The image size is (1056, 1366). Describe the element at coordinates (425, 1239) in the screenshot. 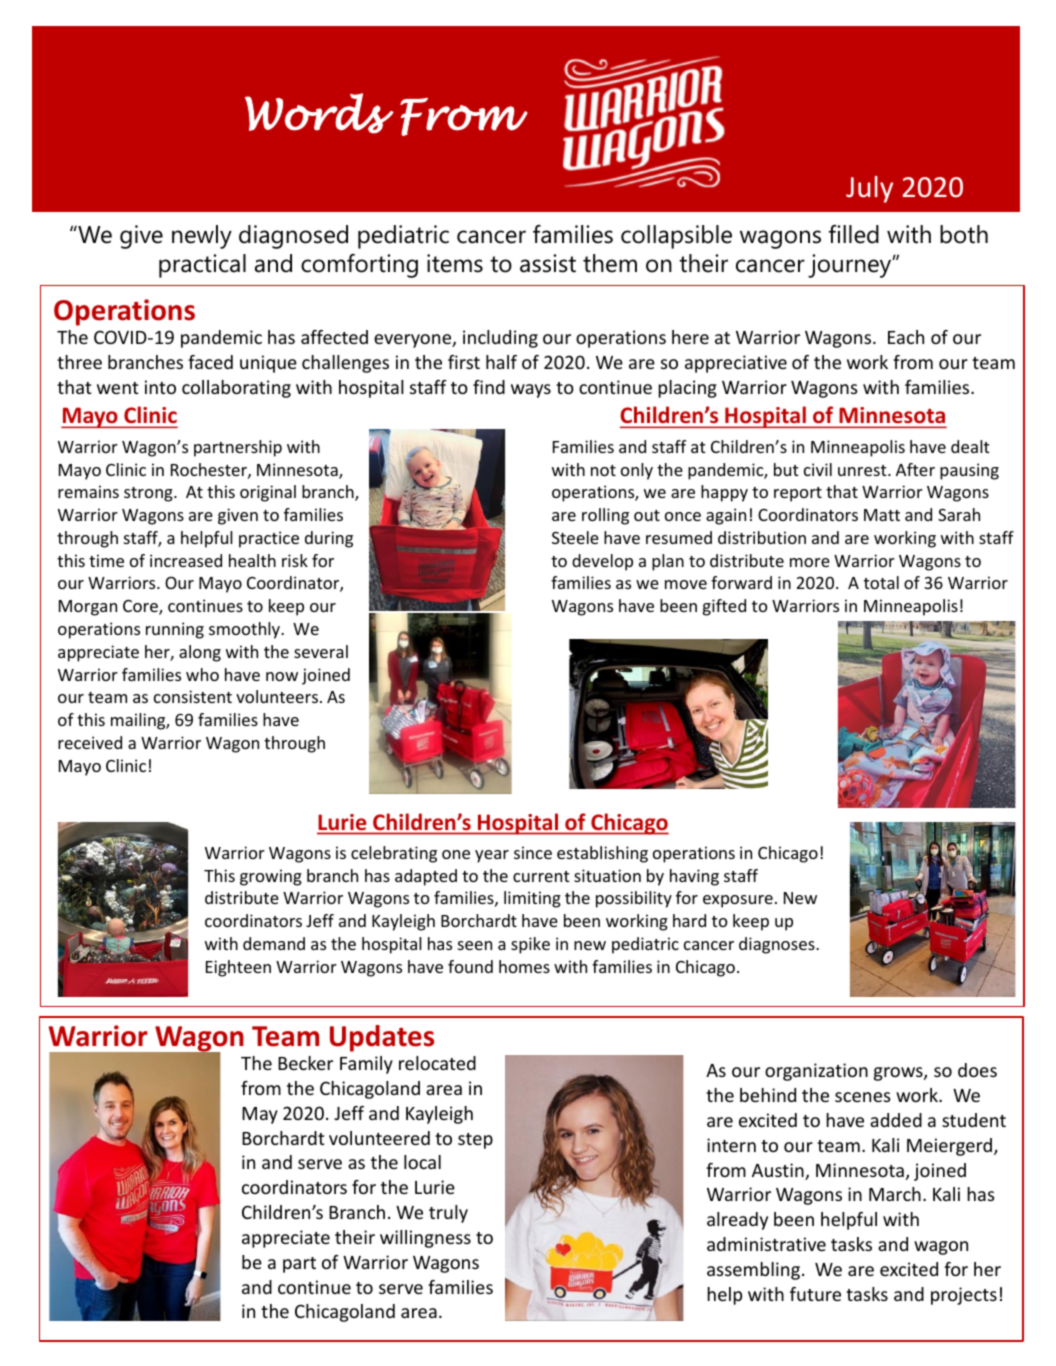

I see `willingness` at that location.
